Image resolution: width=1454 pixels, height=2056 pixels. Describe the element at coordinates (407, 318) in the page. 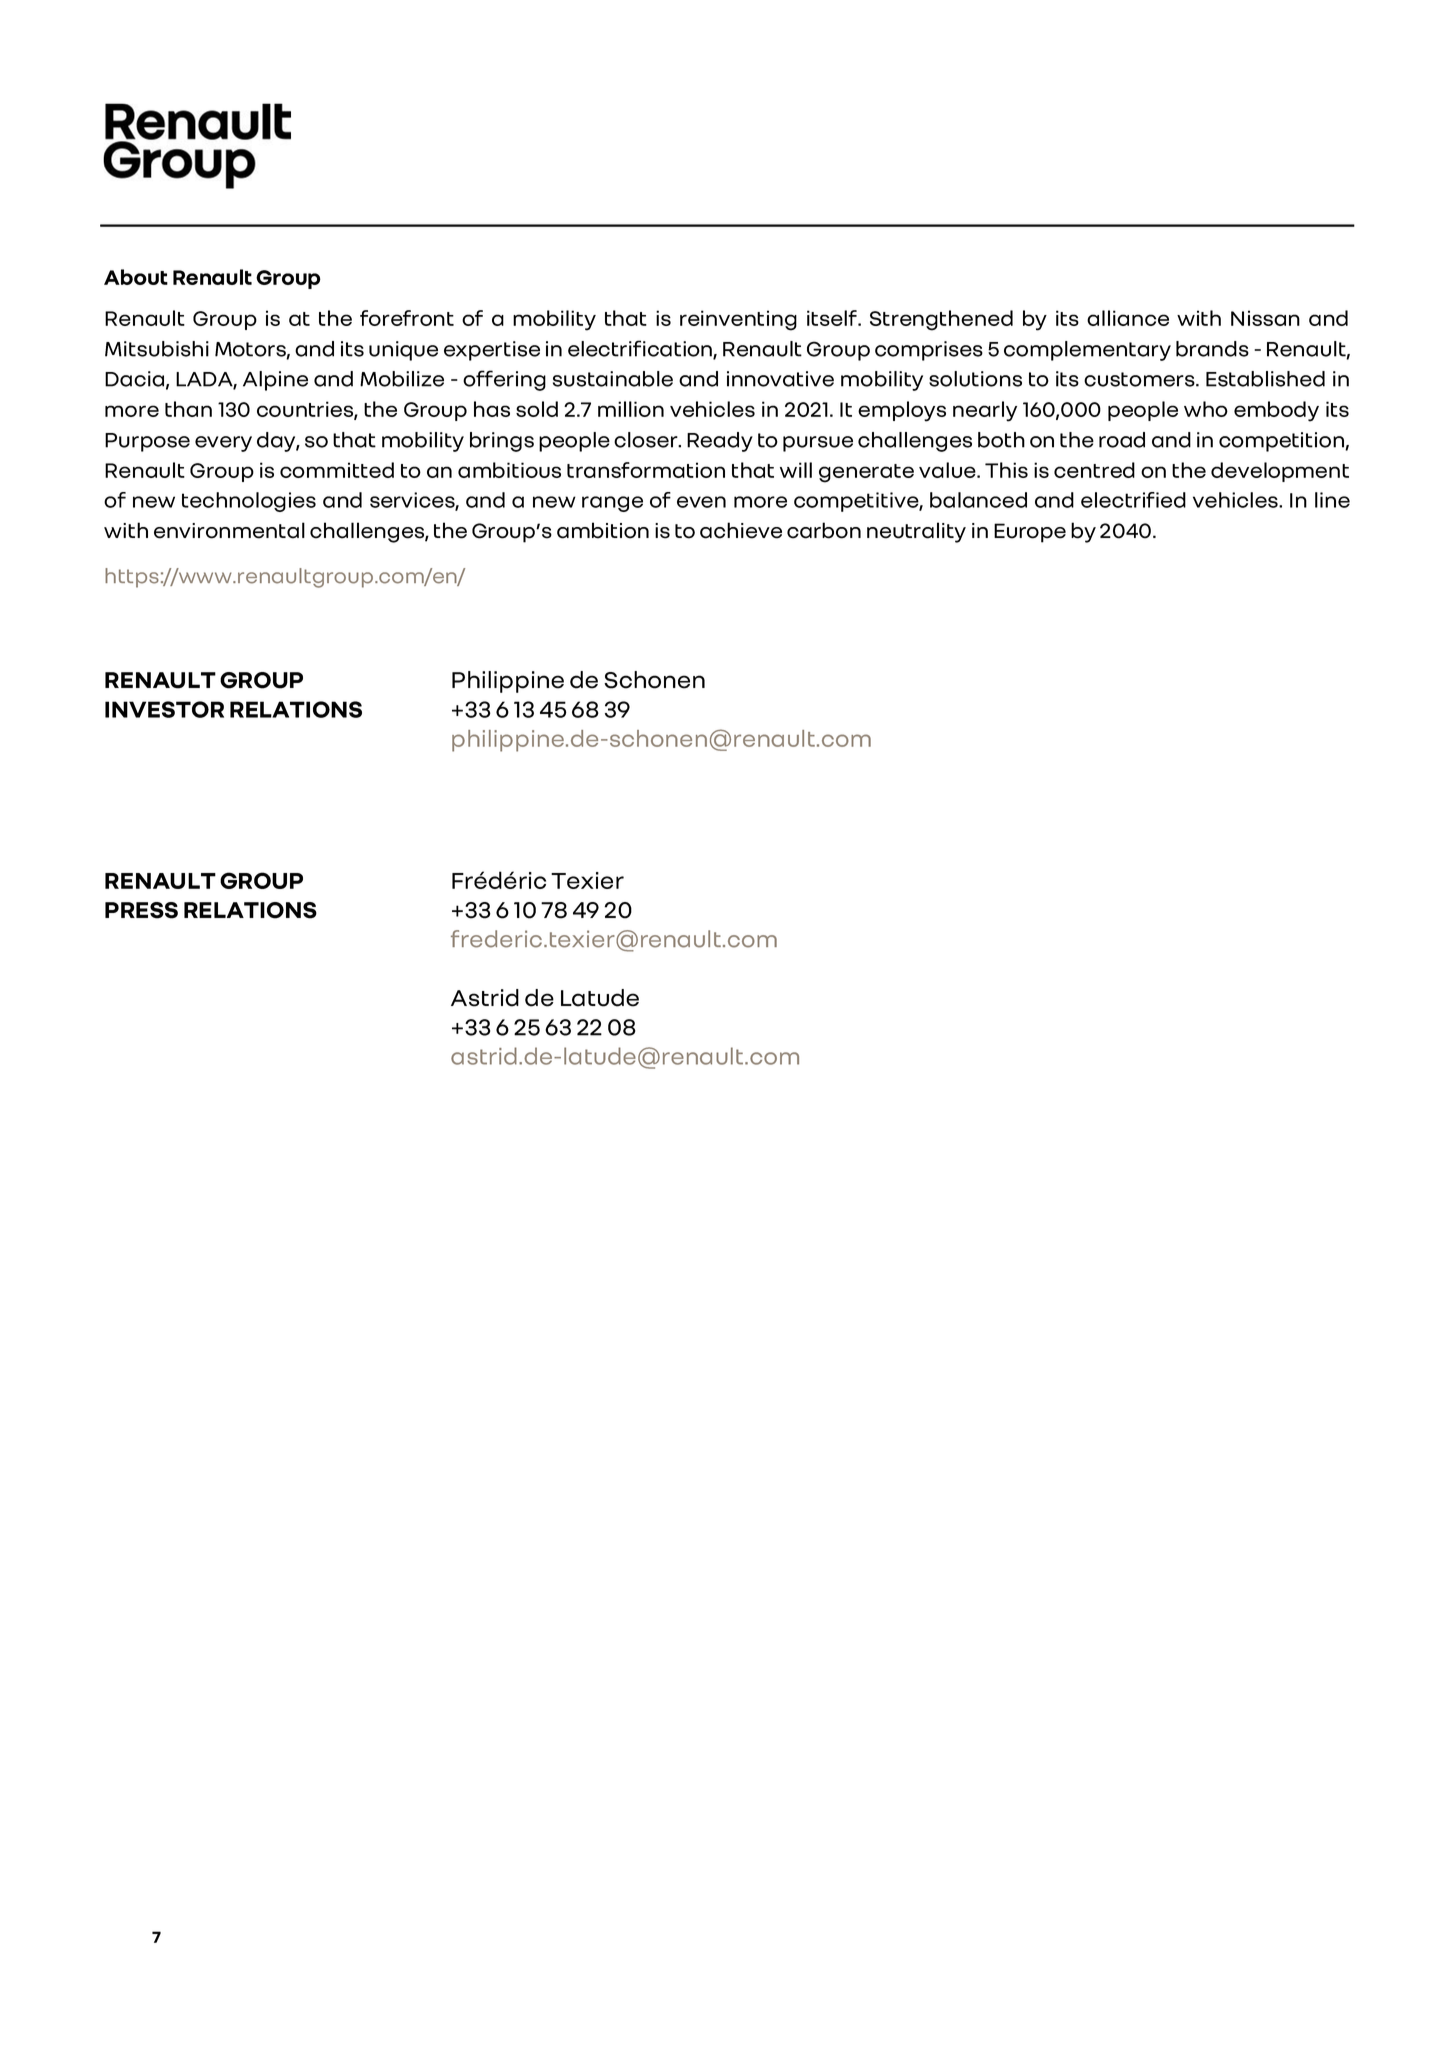

I see `forefront` at that location.
